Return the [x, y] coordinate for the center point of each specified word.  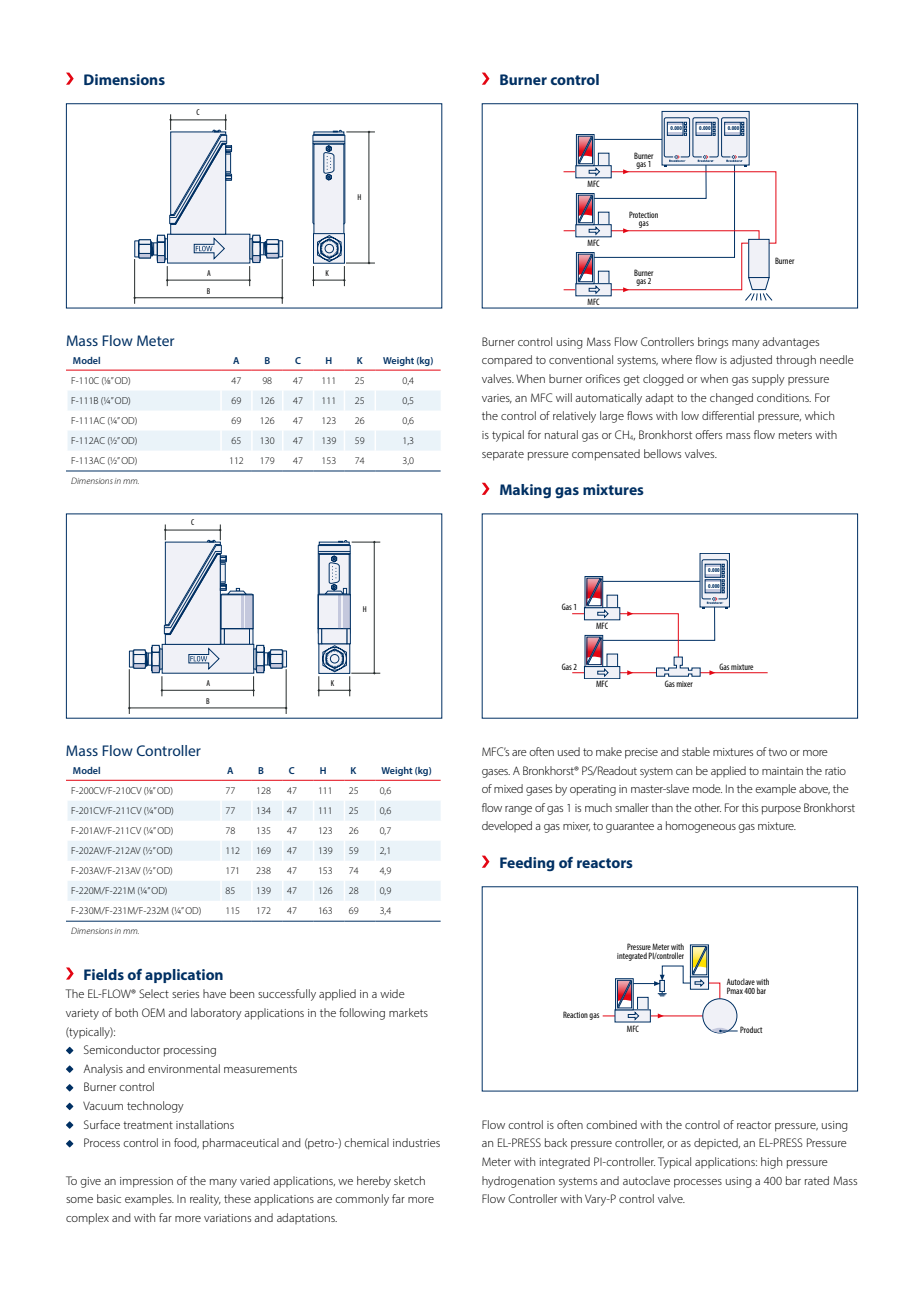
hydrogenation [518, 1182]
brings [713, 343]
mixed [508, 788]
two [777, 752]
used [569, 751]
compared [507, 361]
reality [205, 1200]
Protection [643, 214]
